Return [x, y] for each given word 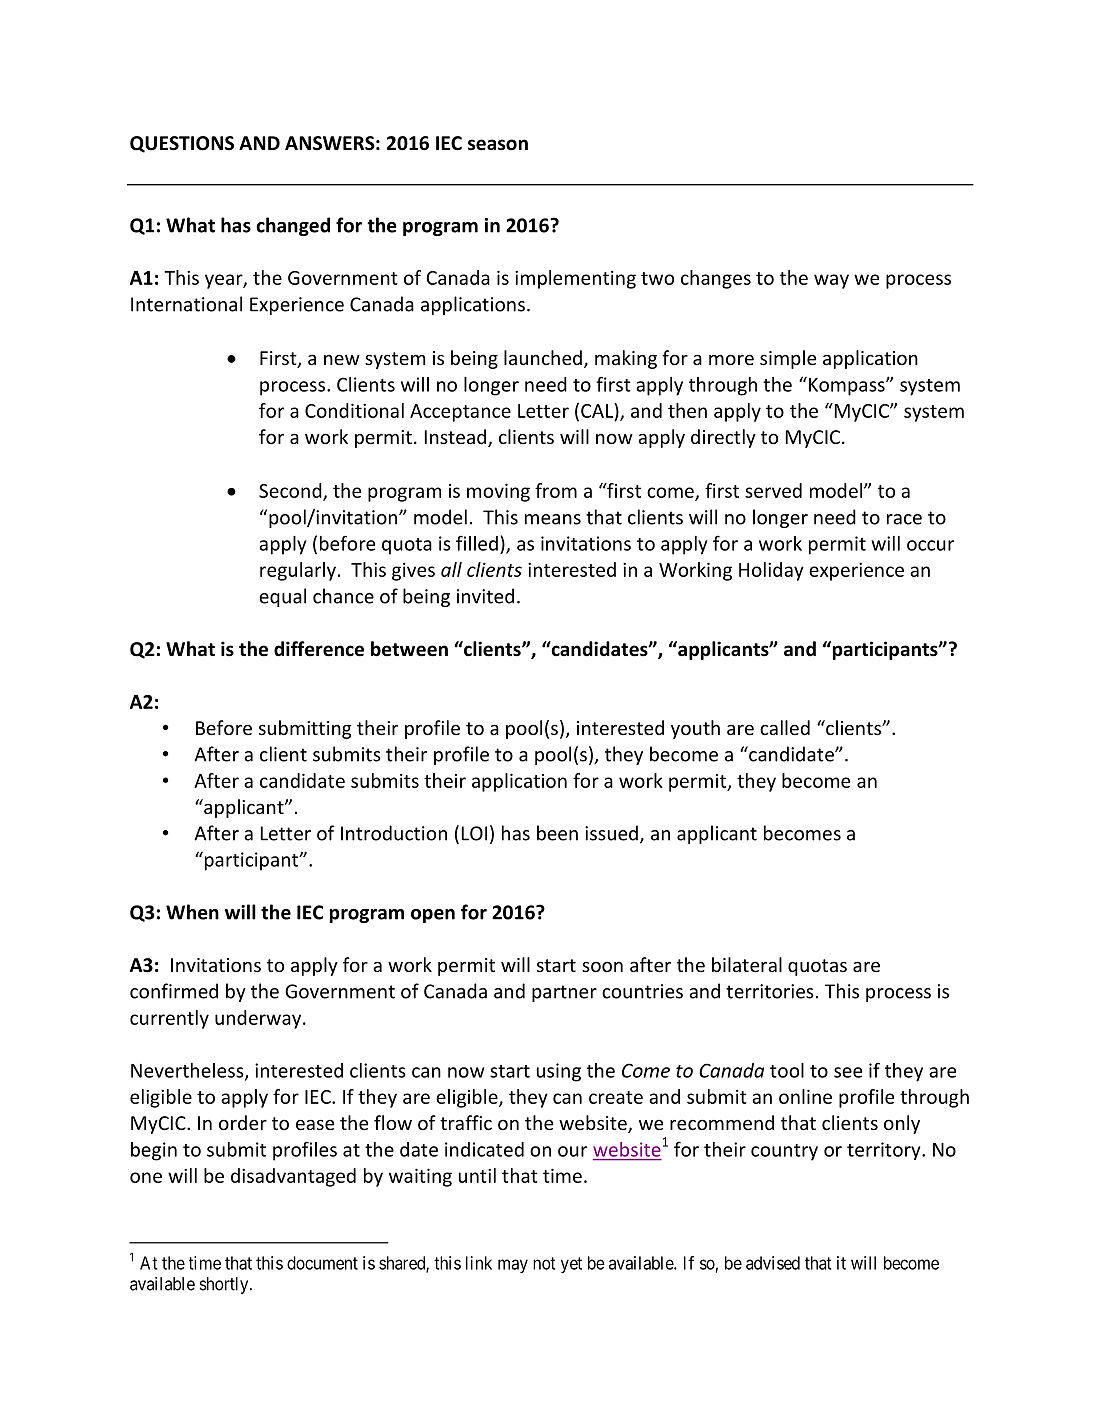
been [557, 833]
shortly [225, 1285]
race [904, 519]
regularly [298, 571]
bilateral [747, 964]
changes [716, 279]
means [553, 519]
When [192, 912]
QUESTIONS [182, 144]
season [498, 145]
